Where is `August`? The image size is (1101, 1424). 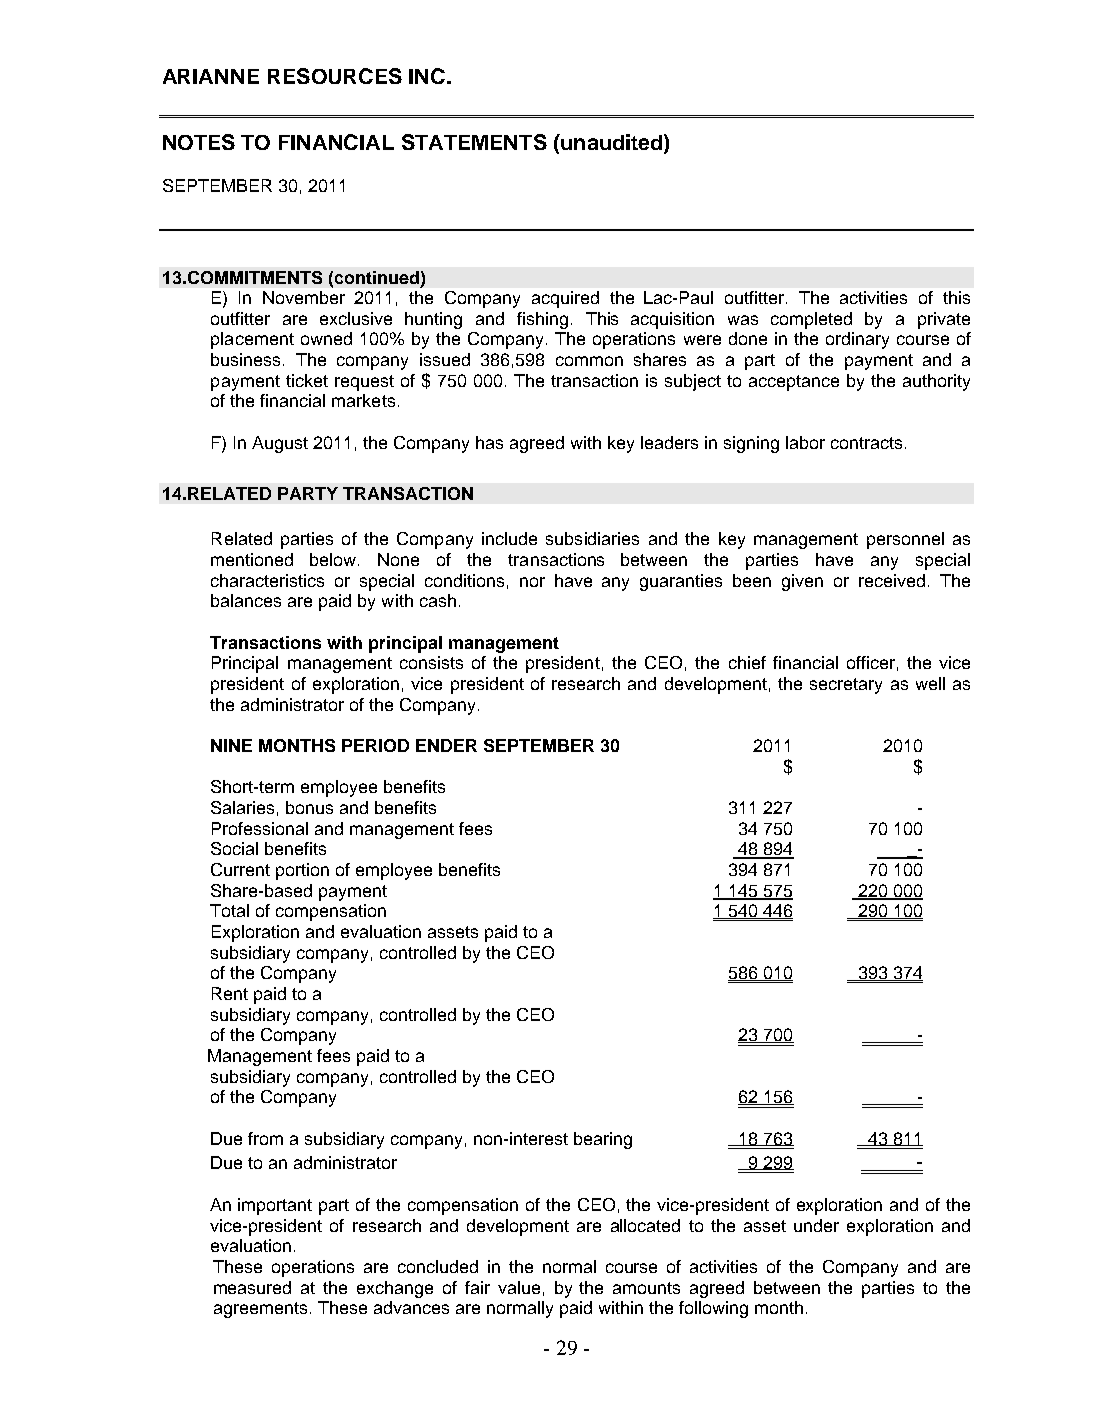
August is located at coordinates (280, 444).
